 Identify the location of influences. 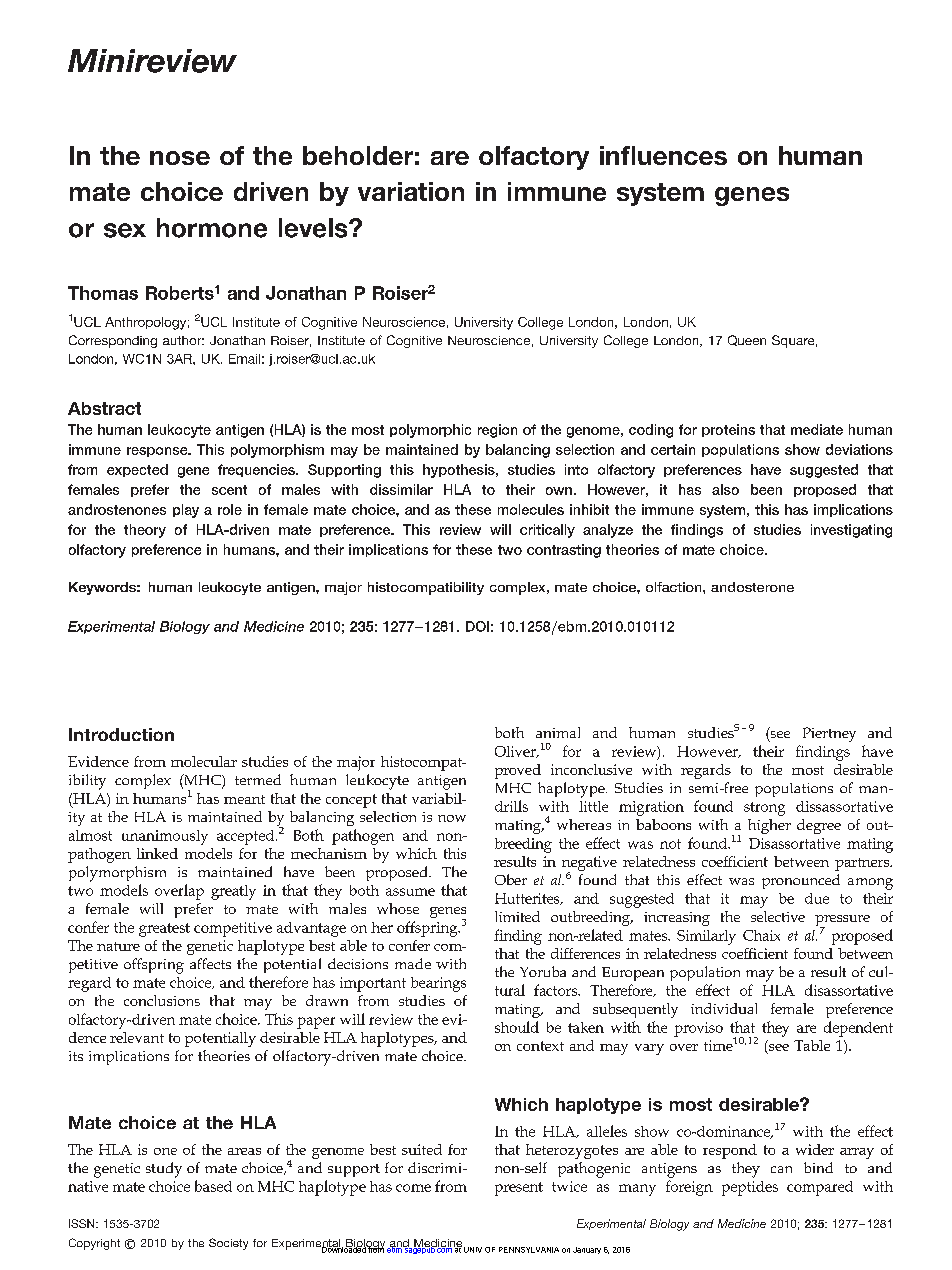
(663, 155).
